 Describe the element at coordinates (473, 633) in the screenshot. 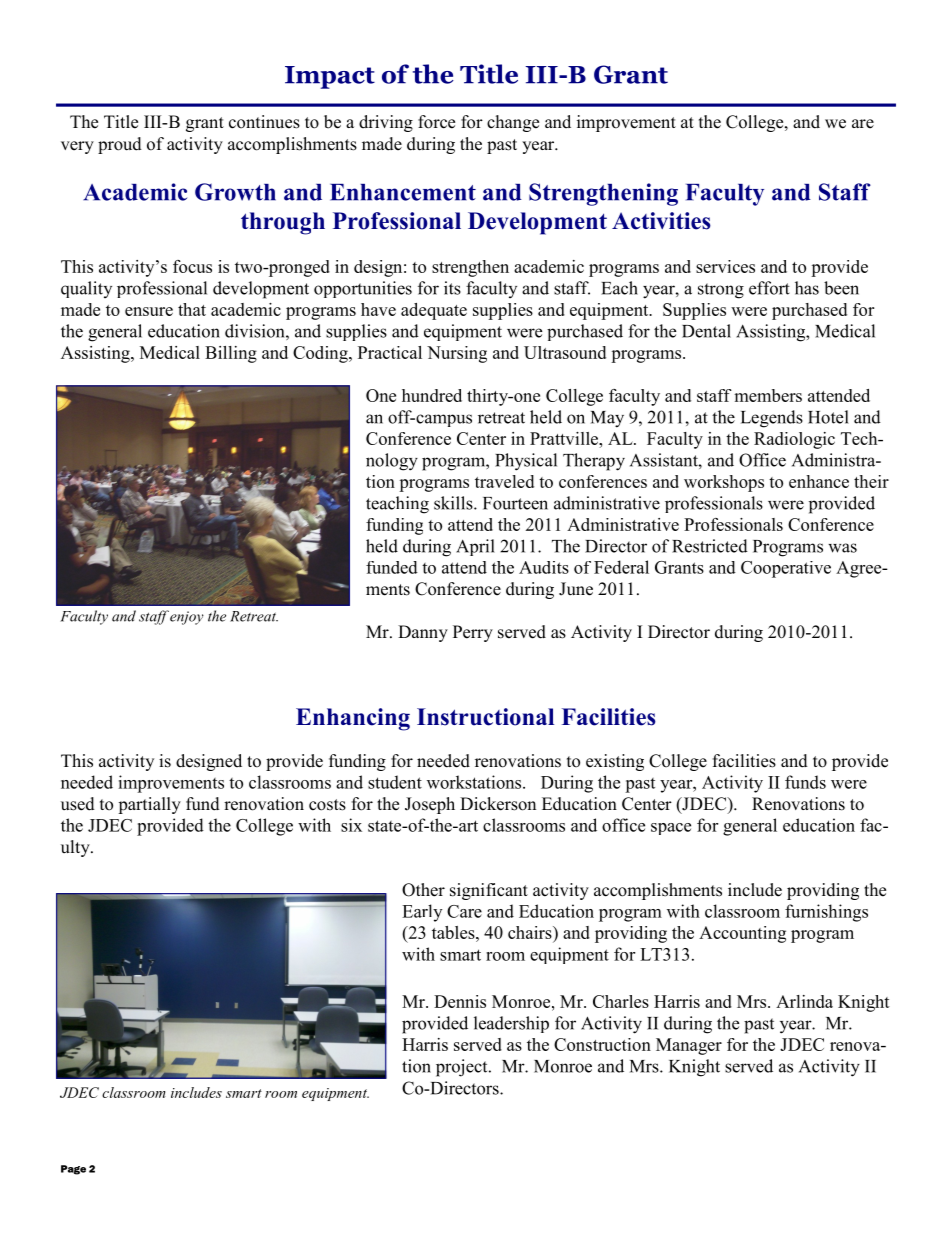

I see `Perry` at that location.
